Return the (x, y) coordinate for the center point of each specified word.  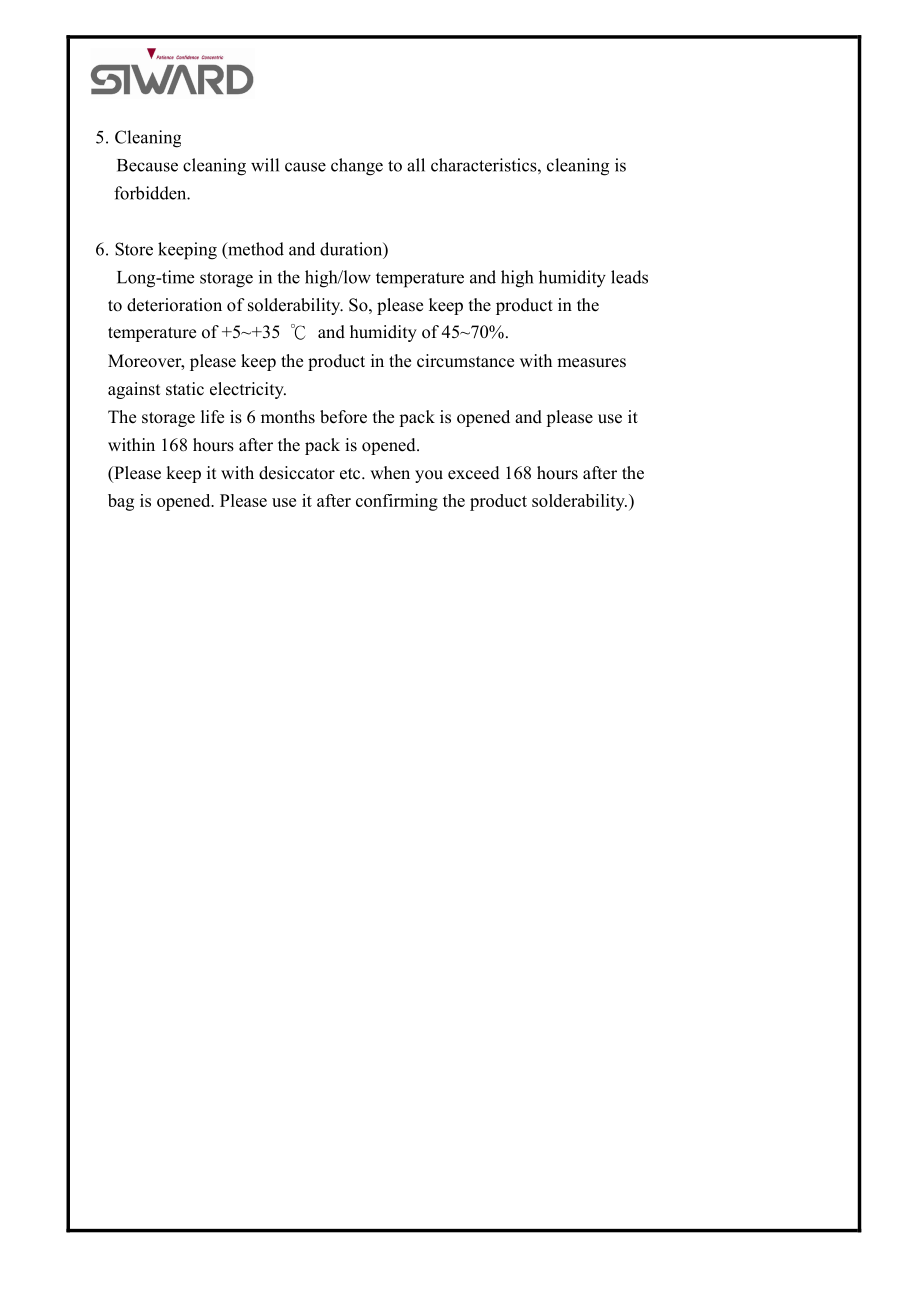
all (416, 165)
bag (121, 502)
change (357, 167)
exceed (474, 473)
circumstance (465, 361)
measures (591, 363)
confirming (397, 502)
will (265, 165)
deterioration (174, 305)
